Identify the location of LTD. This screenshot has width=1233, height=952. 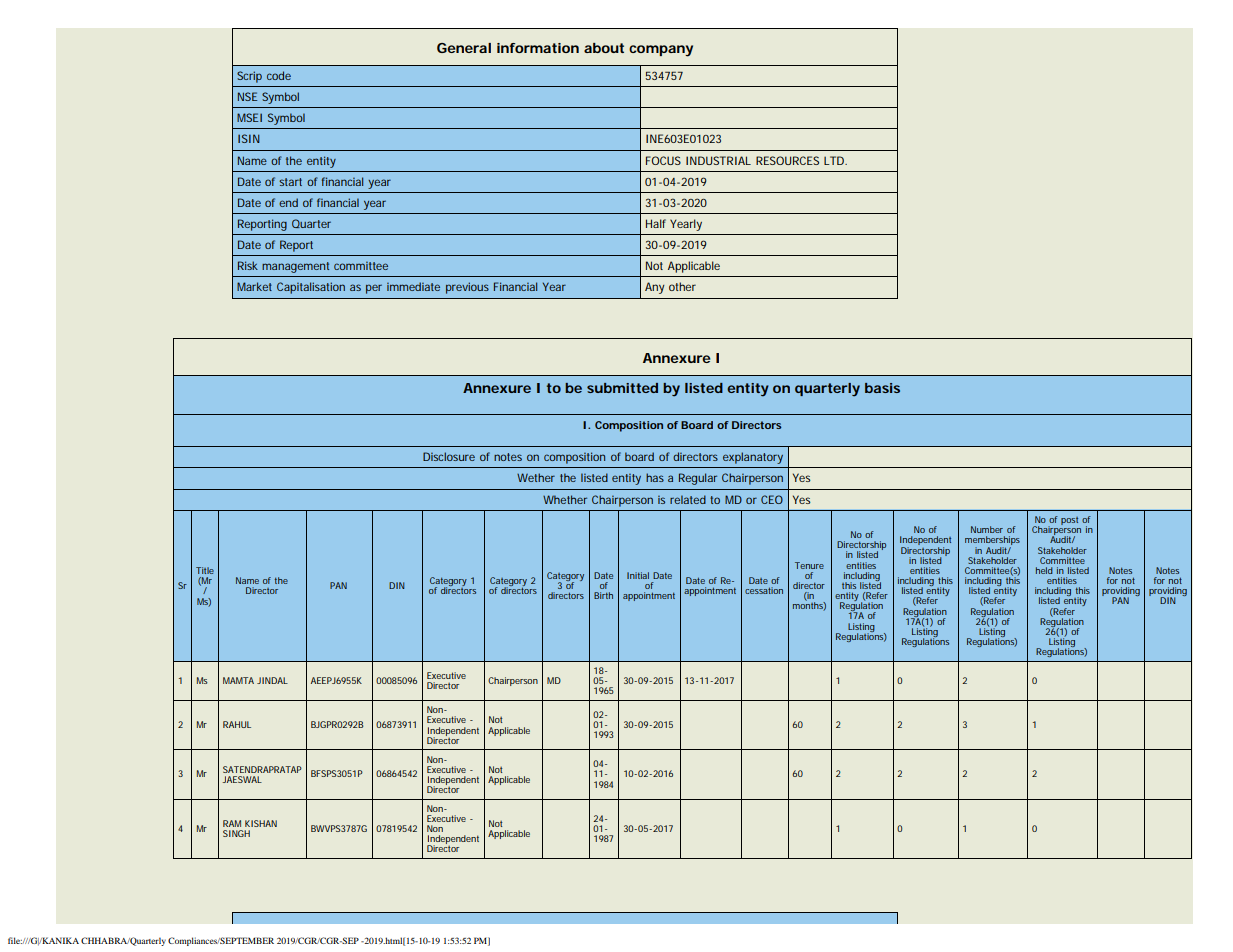
(835, 160).
